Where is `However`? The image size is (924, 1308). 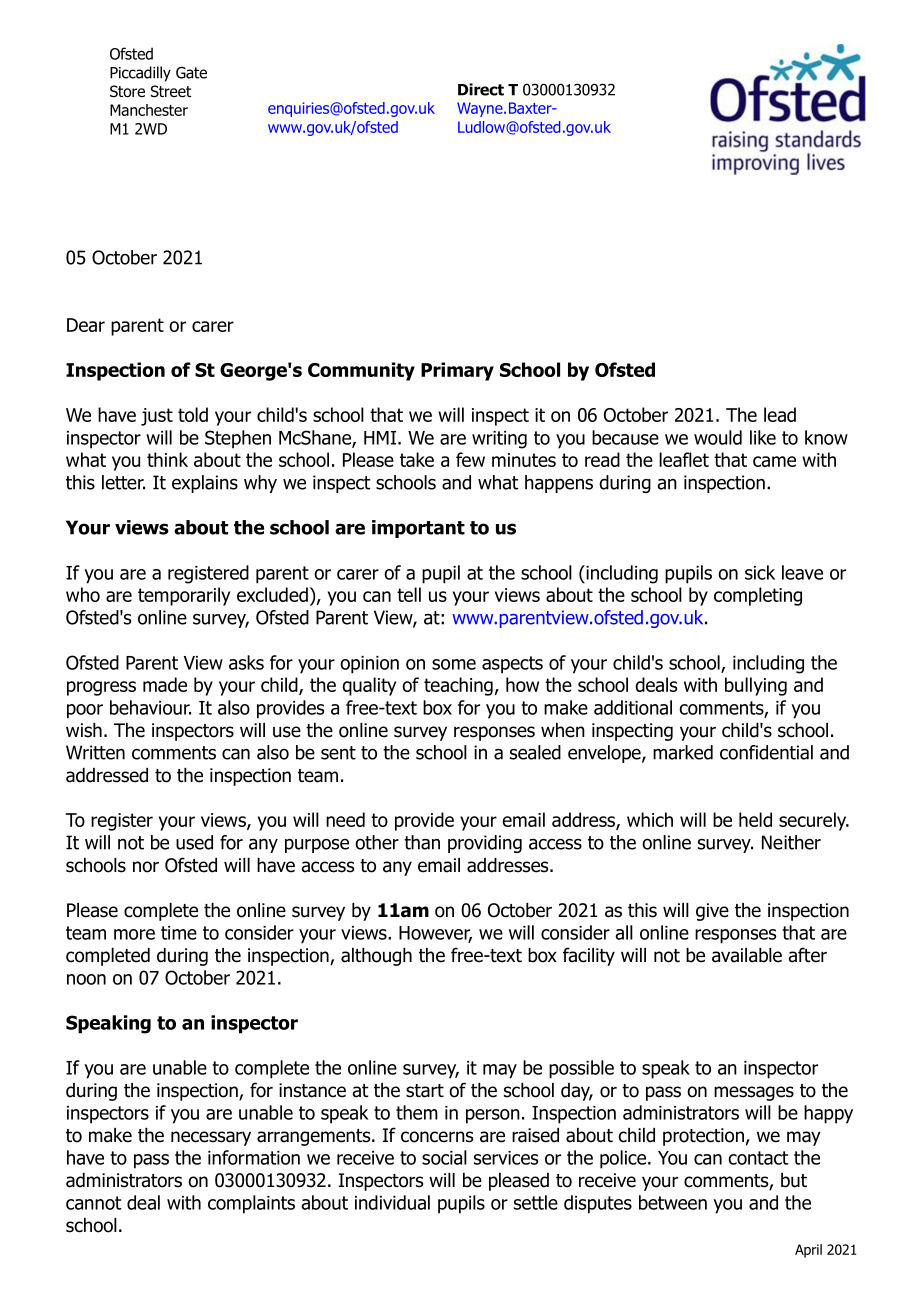
However is located at coordinates (435, 934).
